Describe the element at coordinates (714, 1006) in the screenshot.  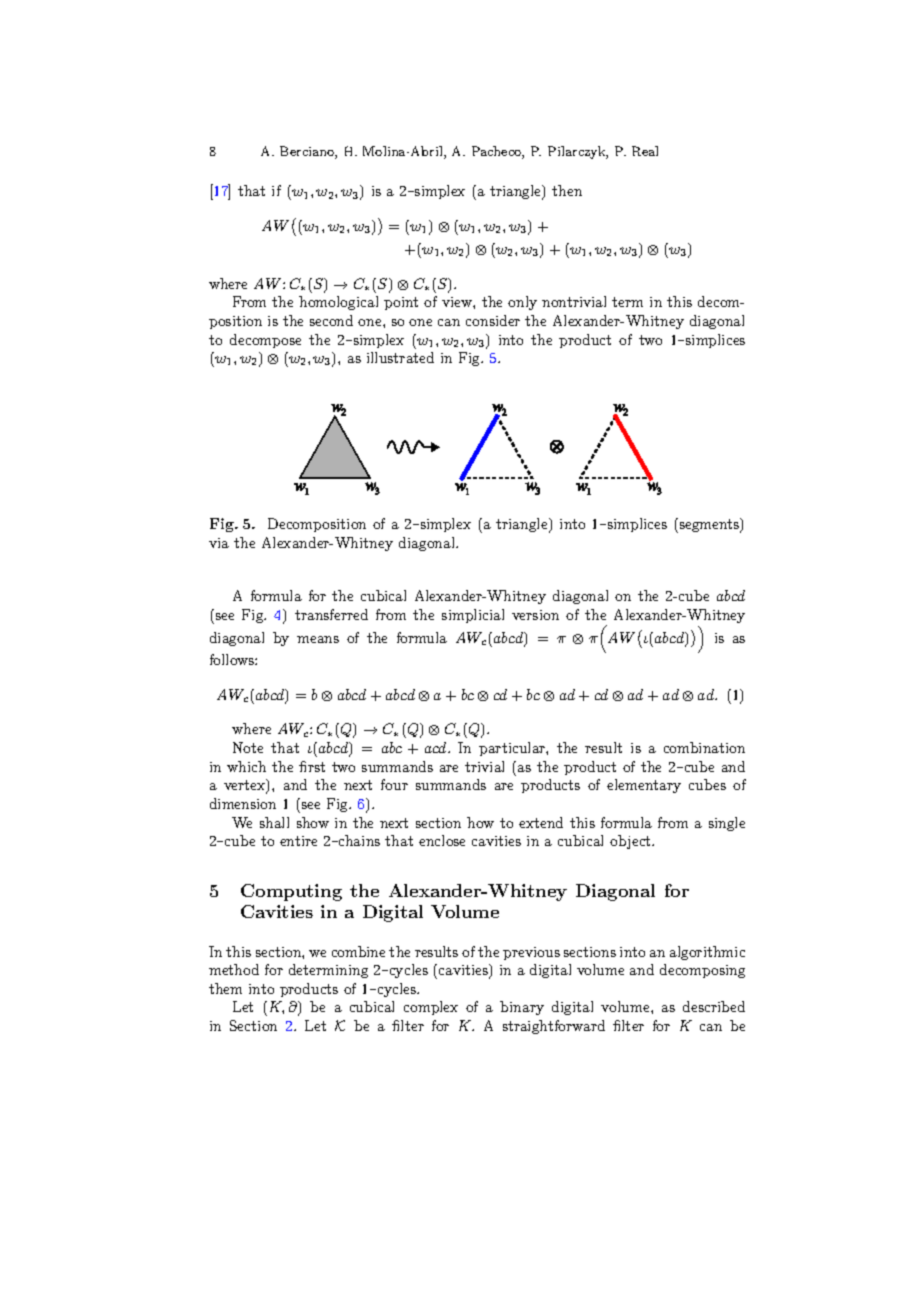
I see `described` at that location.
